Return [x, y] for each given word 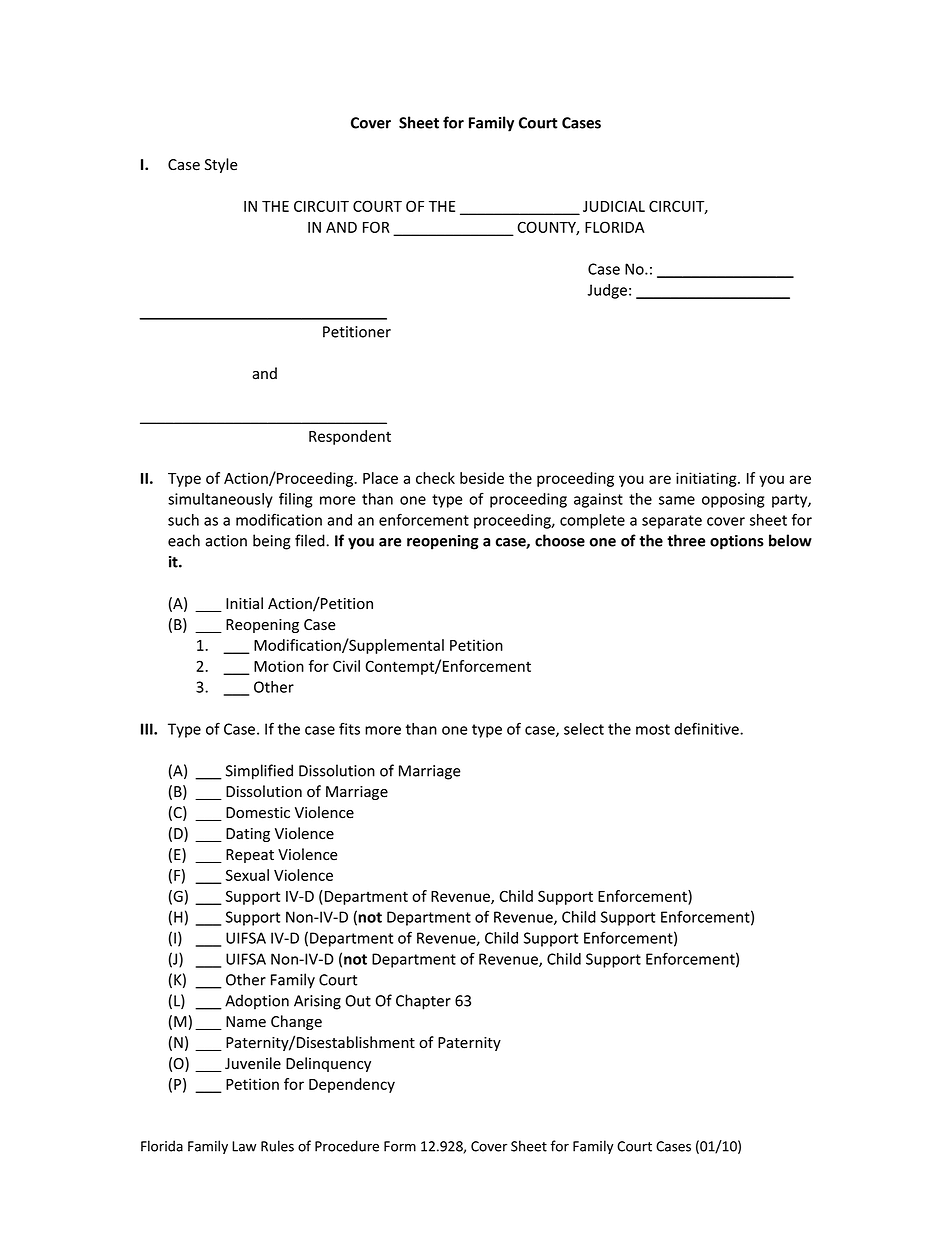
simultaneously [220, 500]
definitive [707, 728]
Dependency [352, 1085]
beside [482, 478]
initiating [707, 479]
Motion [279, 666]
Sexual [247, 875]
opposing [733, 500]
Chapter [423, 1002]
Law [244, 1146]
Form [400, 1146]
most [653, 729]
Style [221, 165]
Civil [346, 666]
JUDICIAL [614, 206]
